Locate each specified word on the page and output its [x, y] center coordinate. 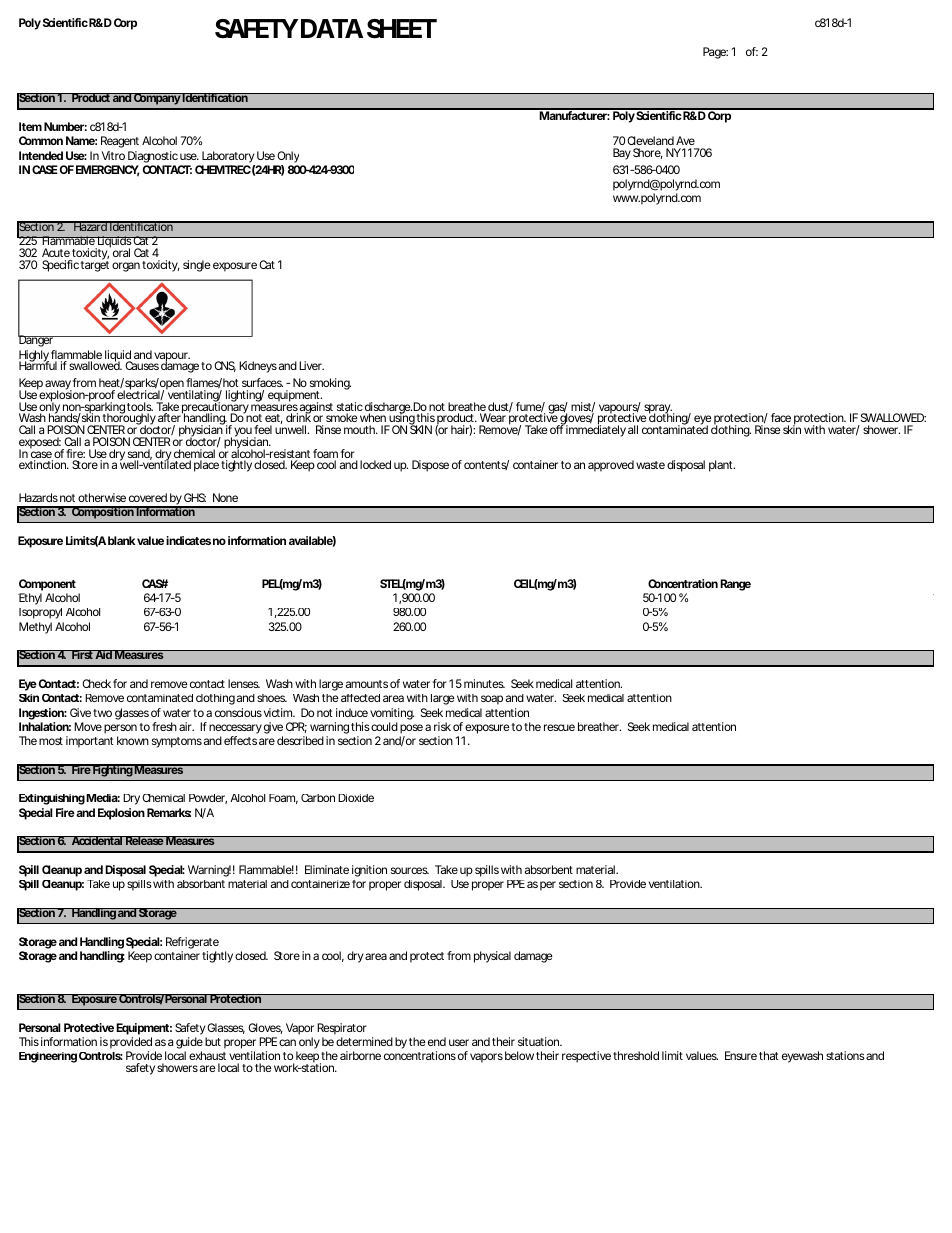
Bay [622, 154]
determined [364, 1041]
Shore [648, 153]
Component [47, 585]
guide [189, 1044]
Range [735, 585]
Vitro [113, 155]
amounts [367, 684]
